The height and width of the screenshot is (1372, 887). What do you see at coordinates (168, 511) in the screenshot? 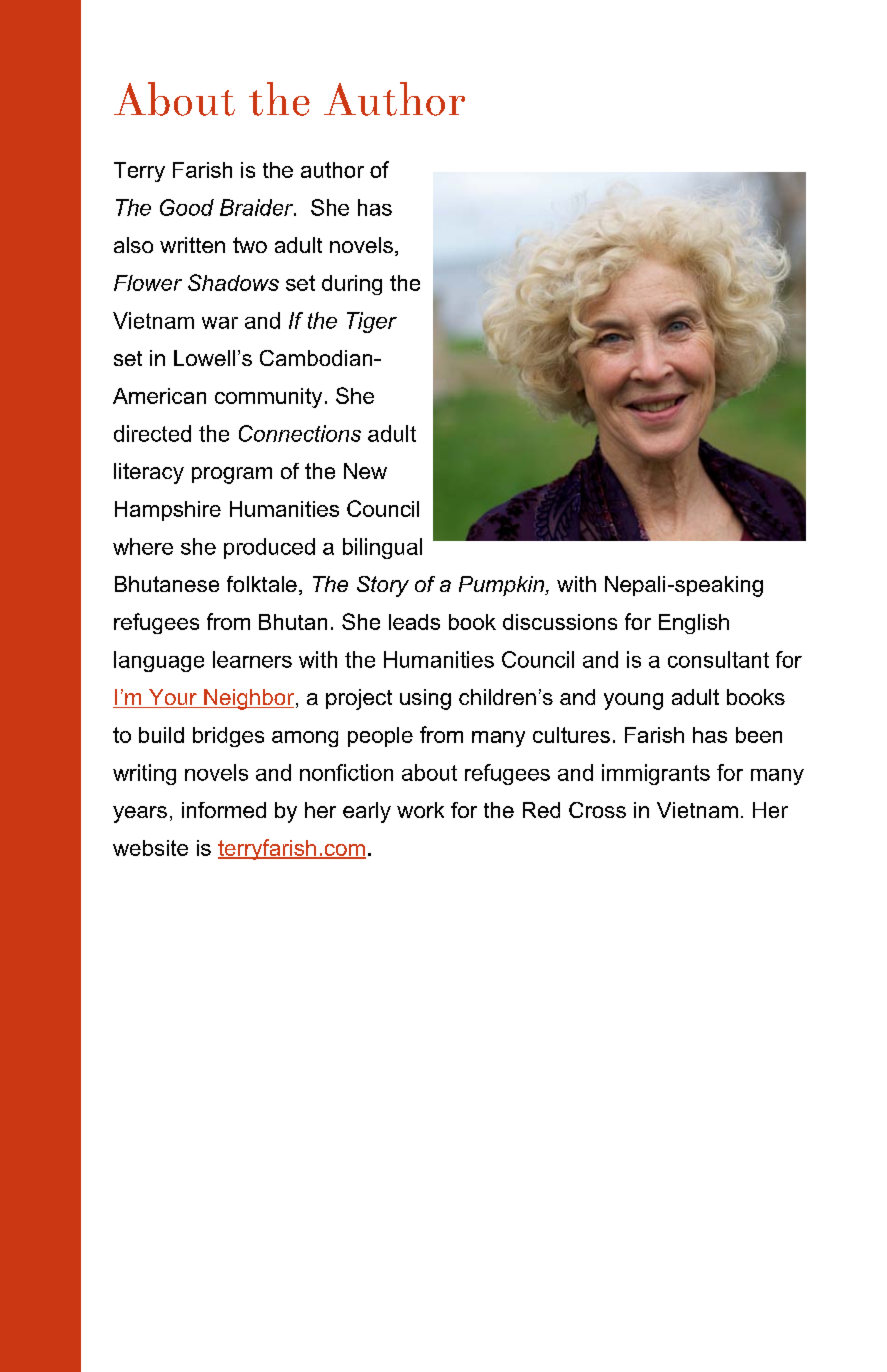
I see `Hampshire` at bounding box center [168, 511].
